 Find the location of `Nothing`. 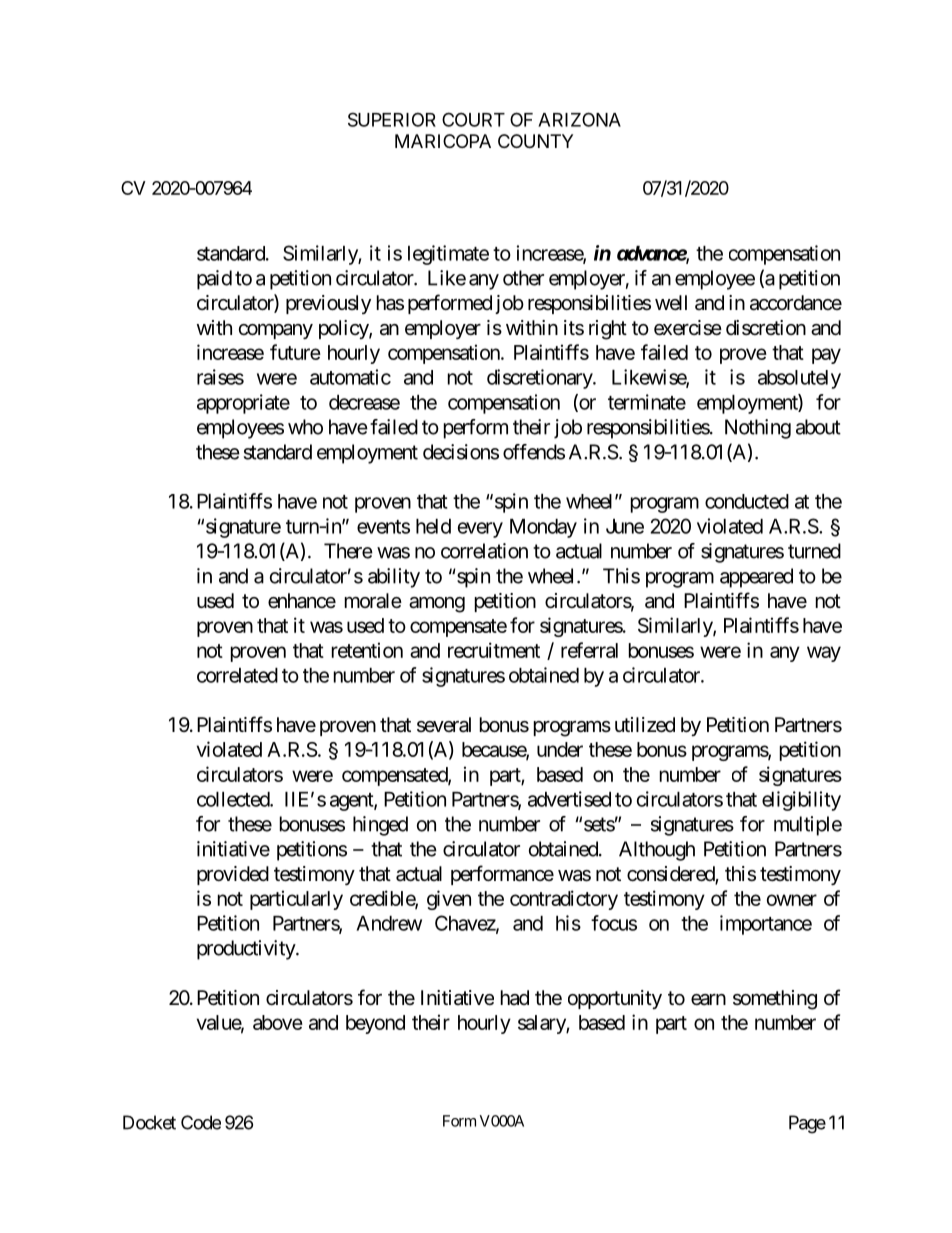

Nothing is located at coordinates (758, 429).
